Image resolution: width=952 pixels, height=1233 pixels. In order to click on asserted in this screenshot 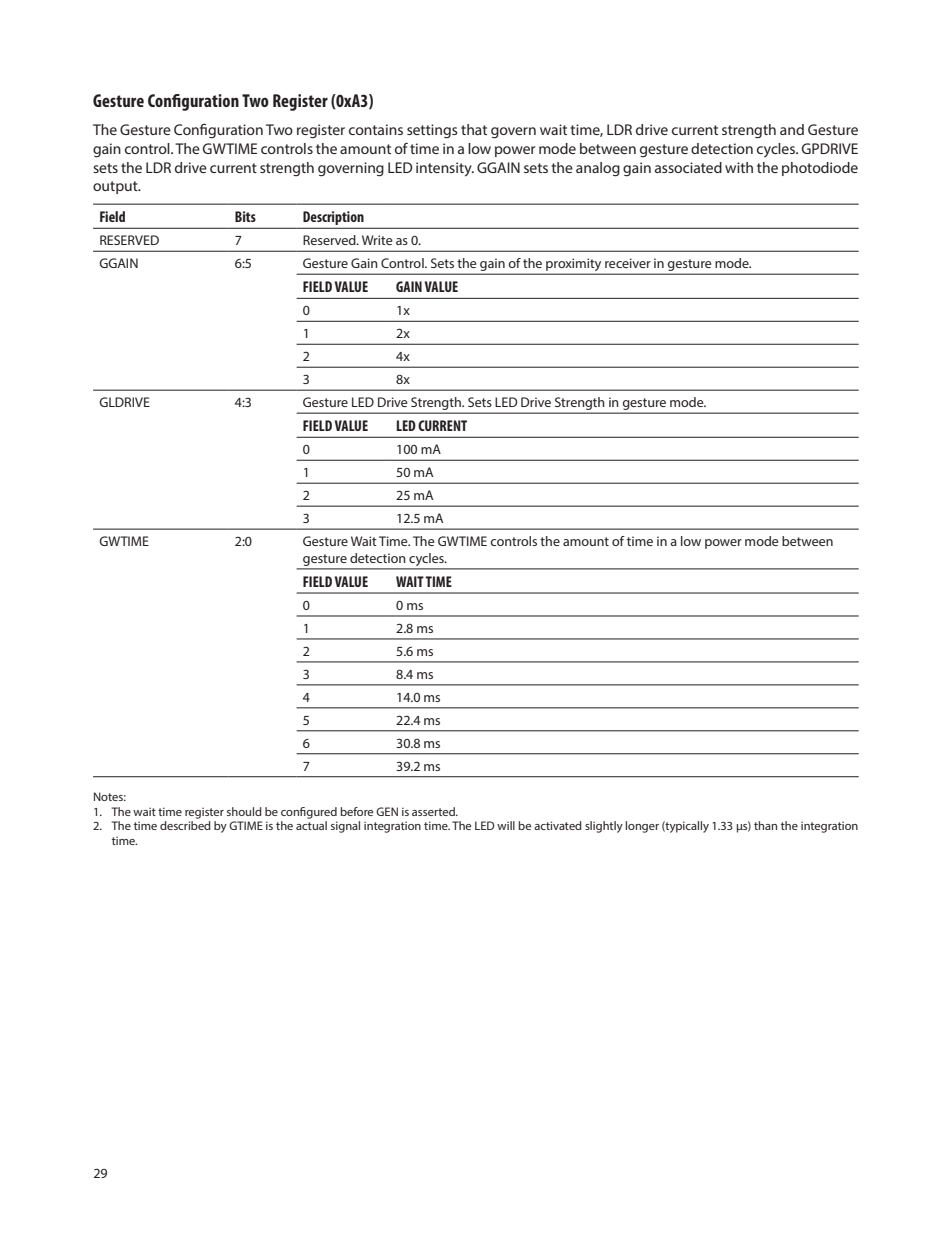, I will do `click(434, 811)`.
